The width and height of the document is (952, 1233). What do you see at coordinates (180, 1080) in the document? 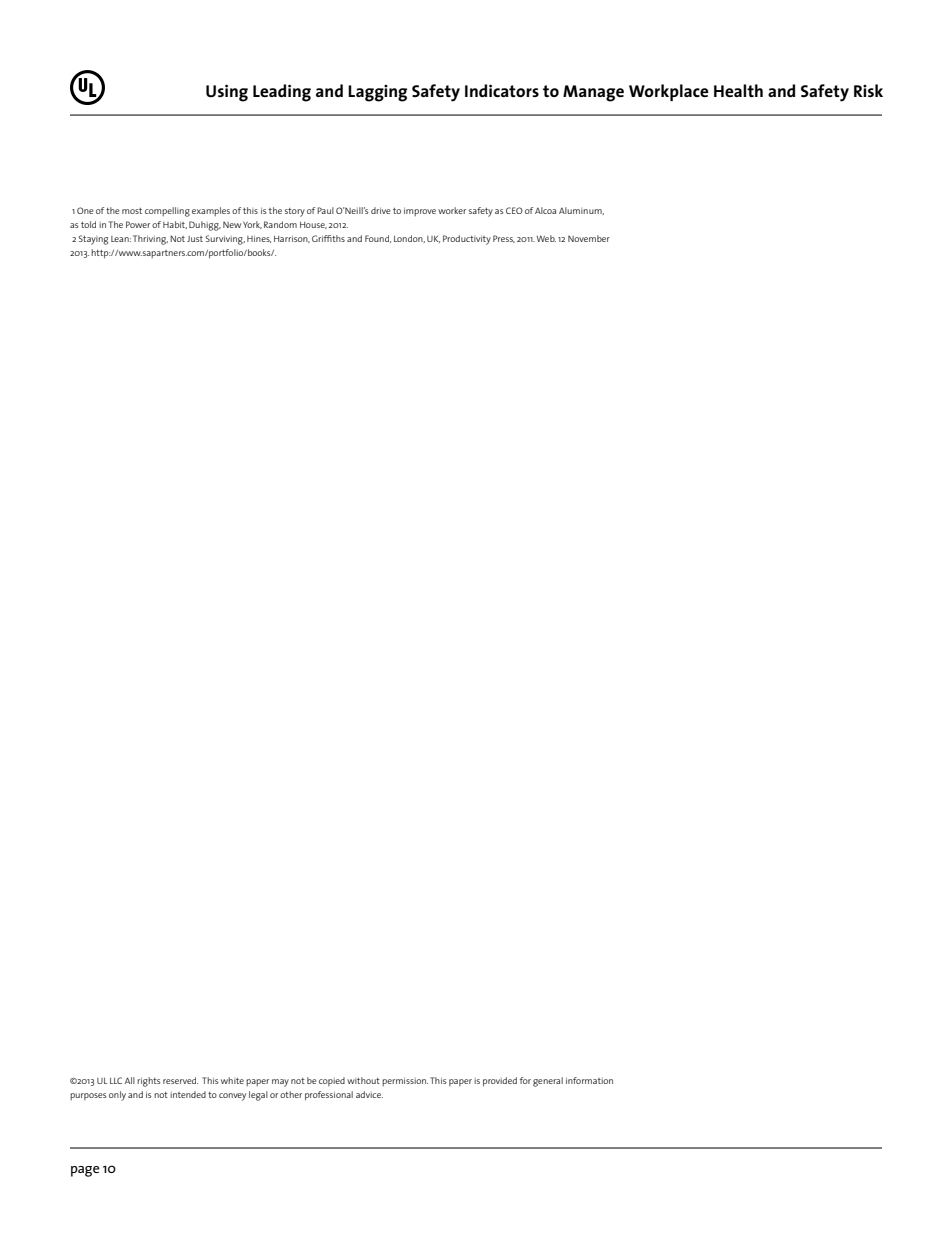
I see `reserved` at bounding box center [180, 1080].
